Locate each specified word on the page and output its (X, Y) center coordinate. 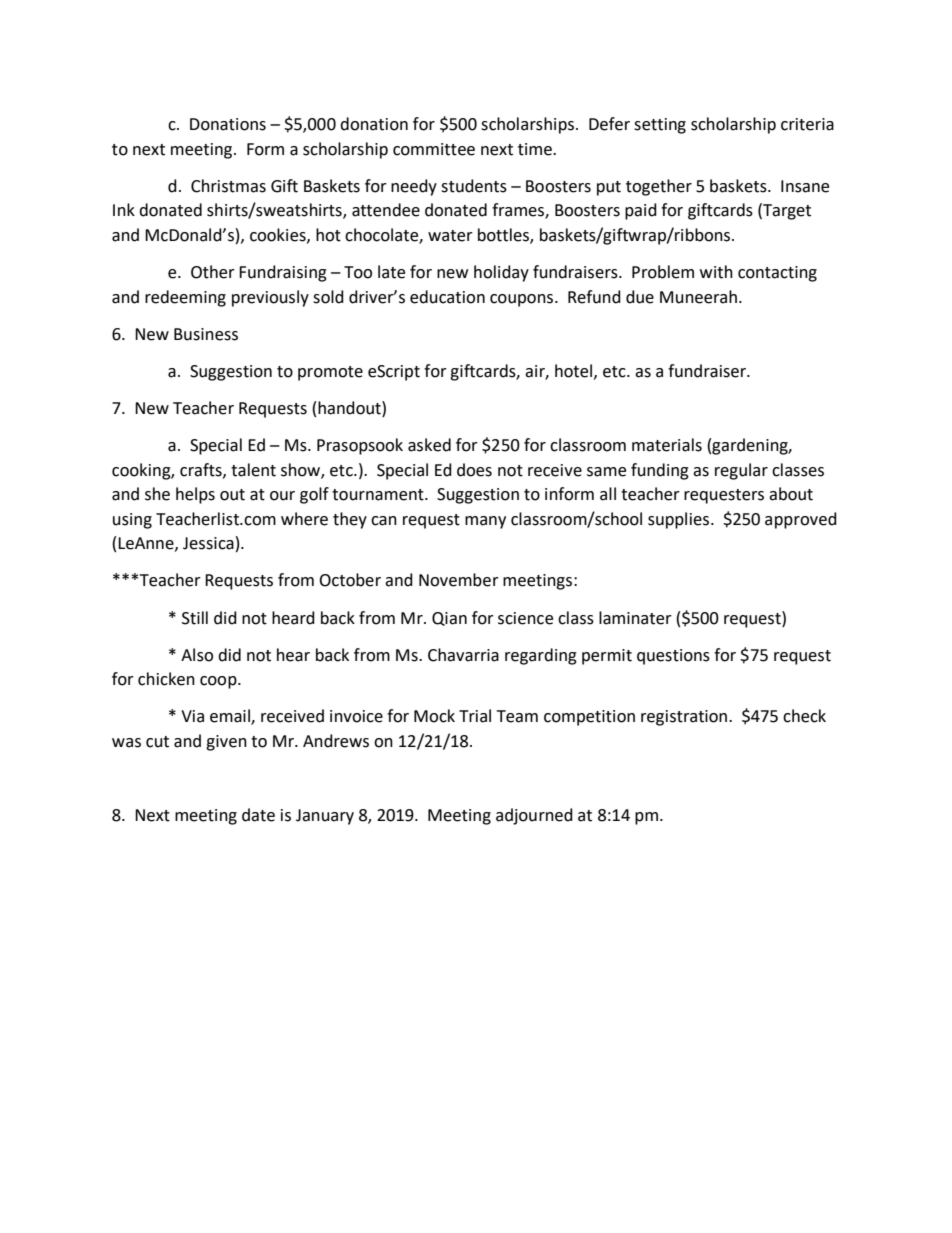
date (258, 815)
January (325, 817)
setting (660, 126)
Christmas (228, 186)
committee (434, 149)
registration (685, 718)
